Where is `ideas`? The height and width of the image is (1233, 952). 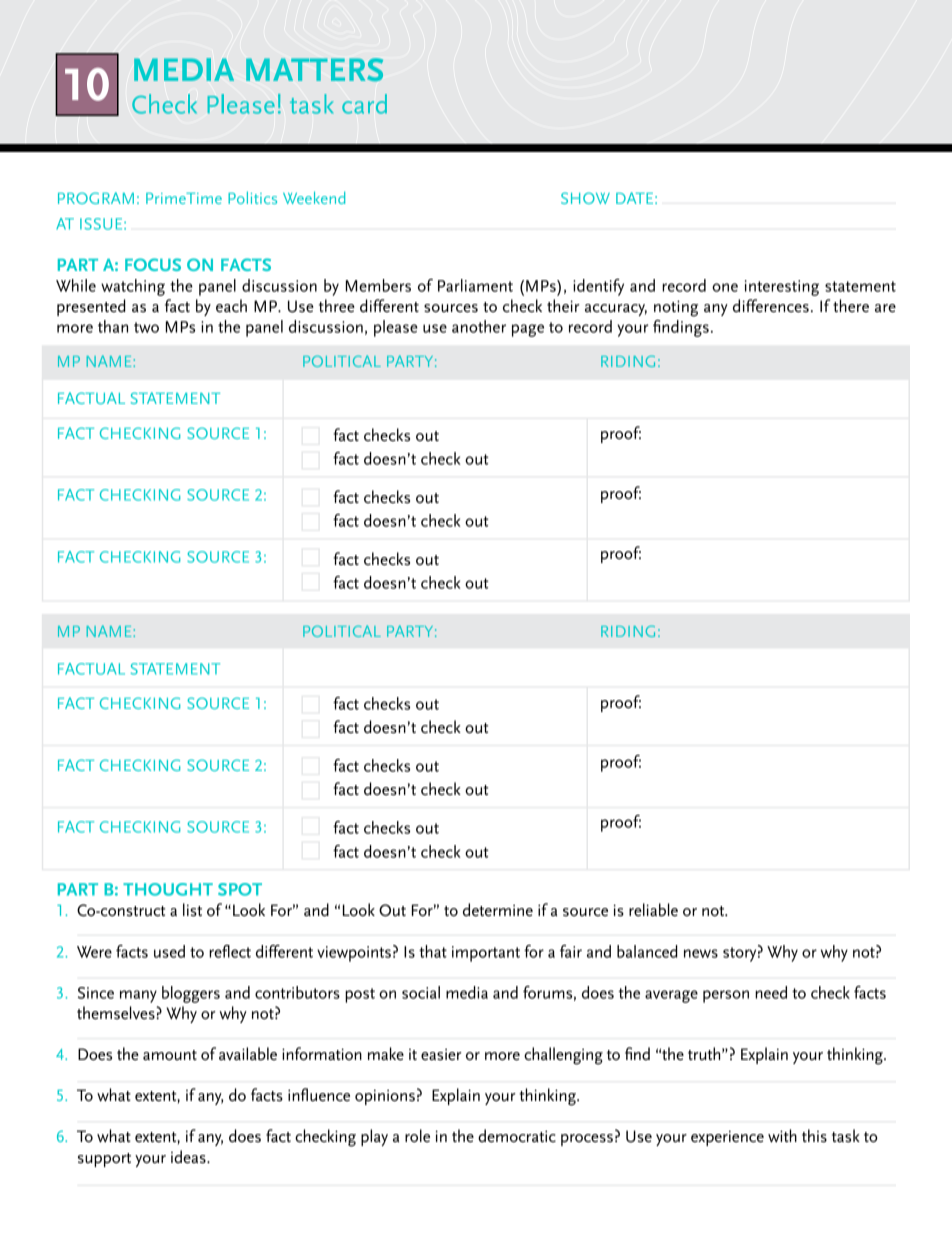
ideas is located at coordinates (189, 1157).
